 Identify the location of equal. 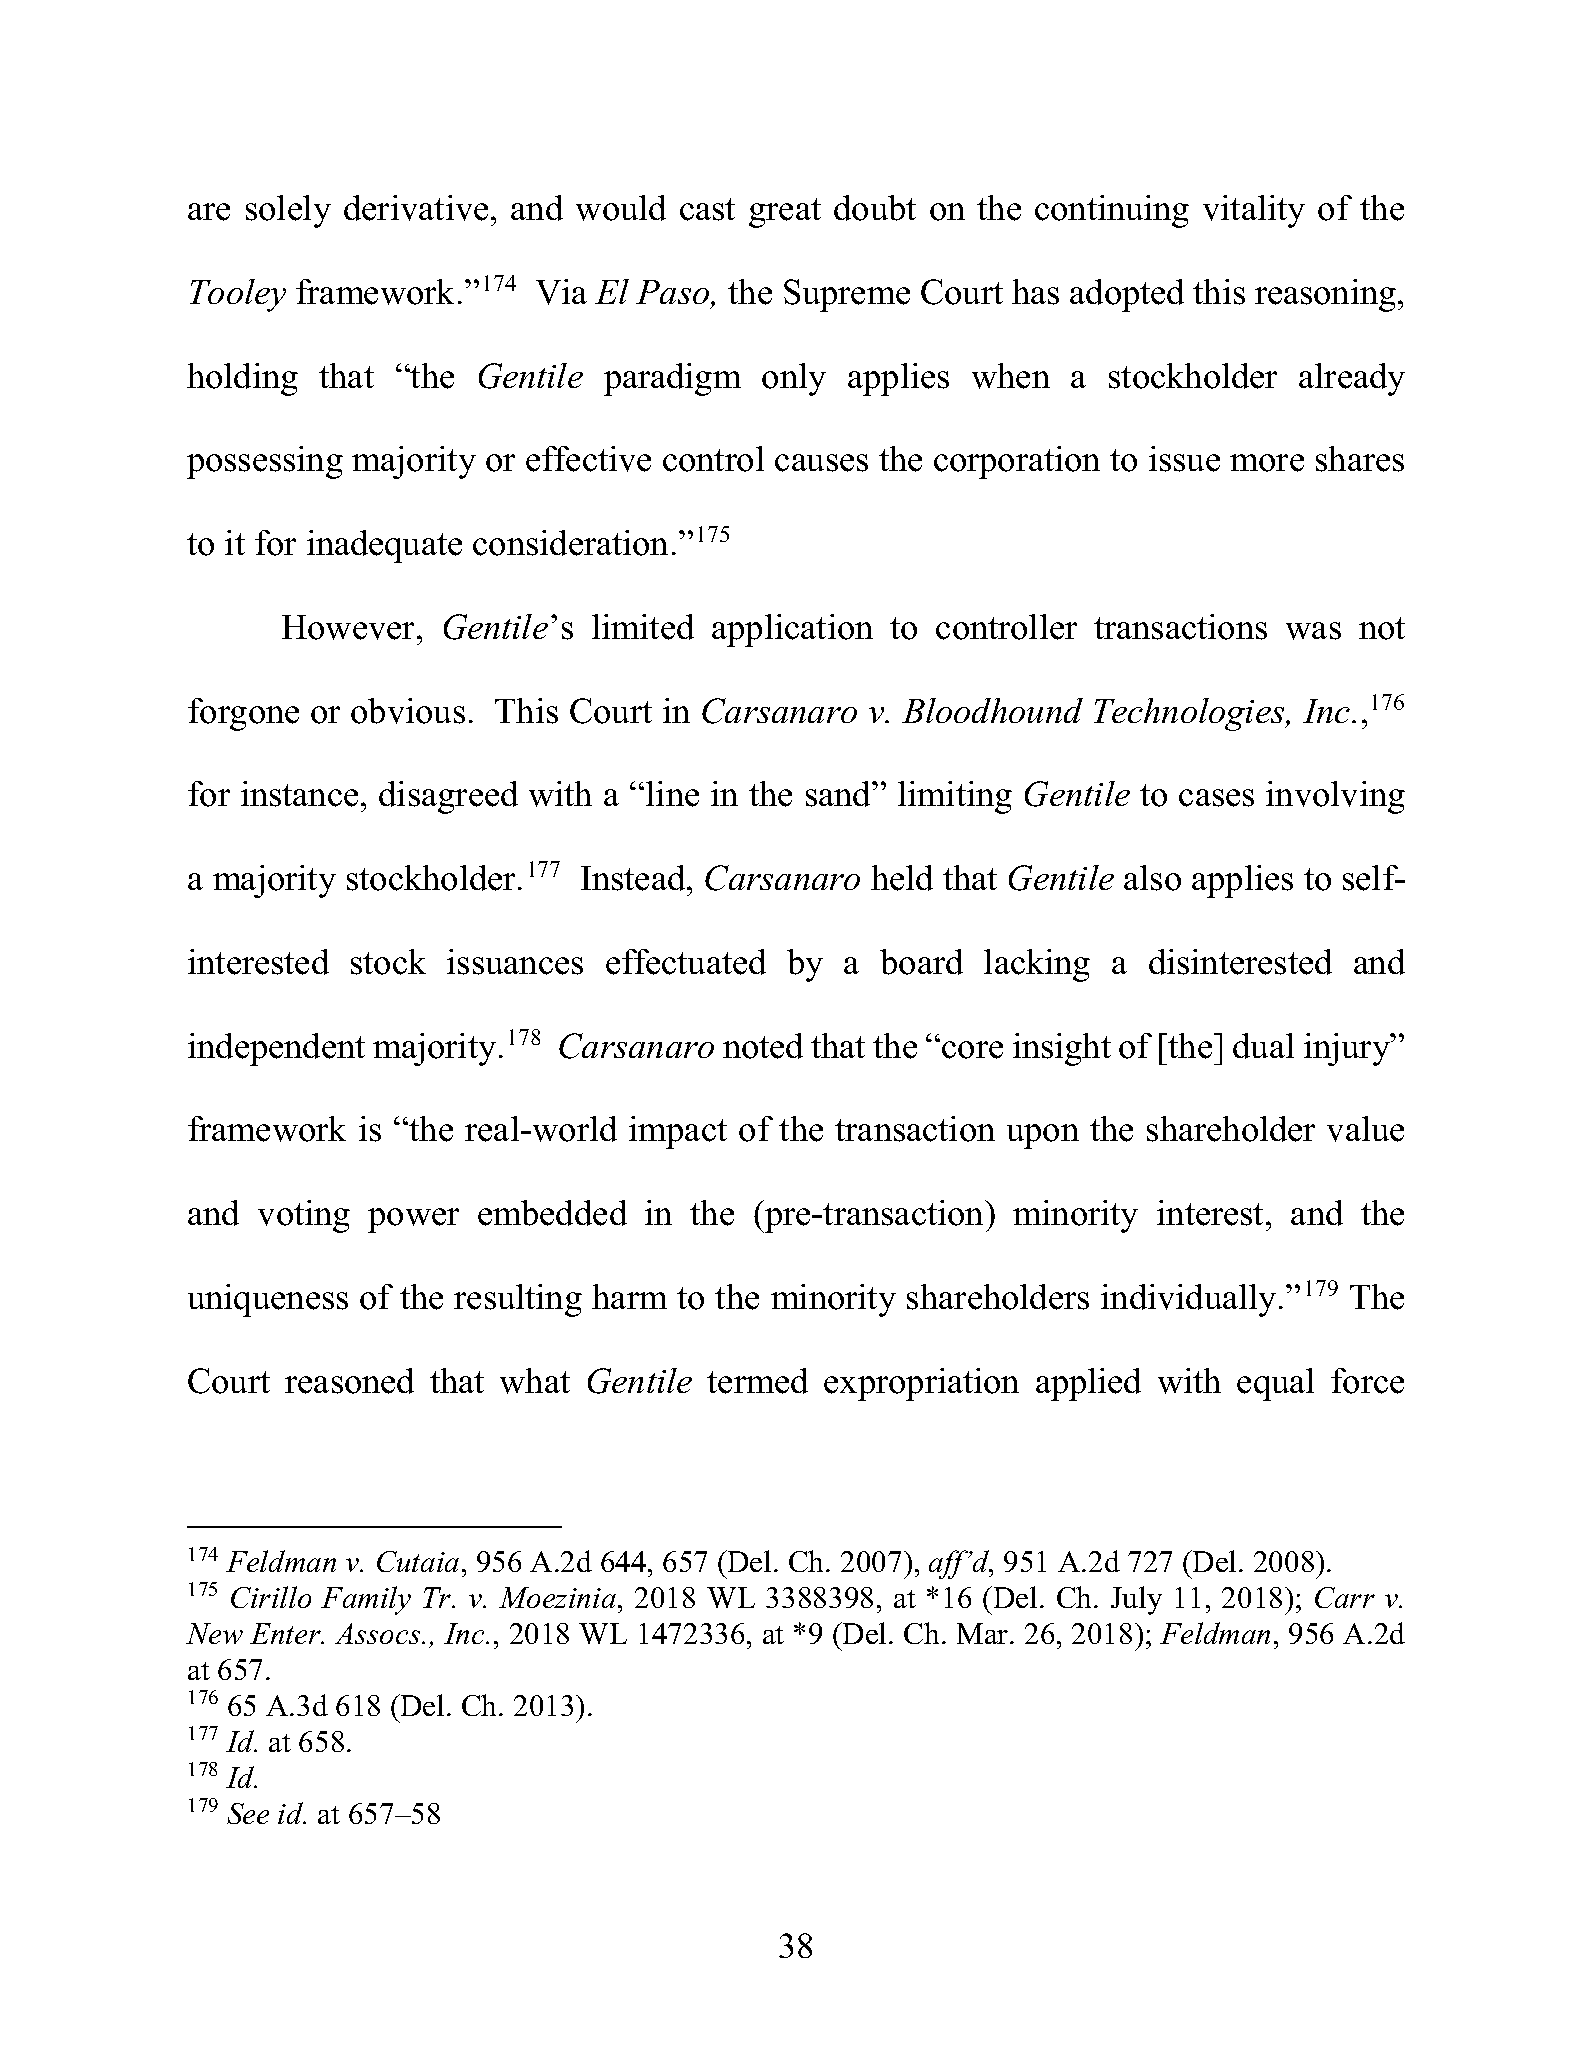
(1275, 1384).
